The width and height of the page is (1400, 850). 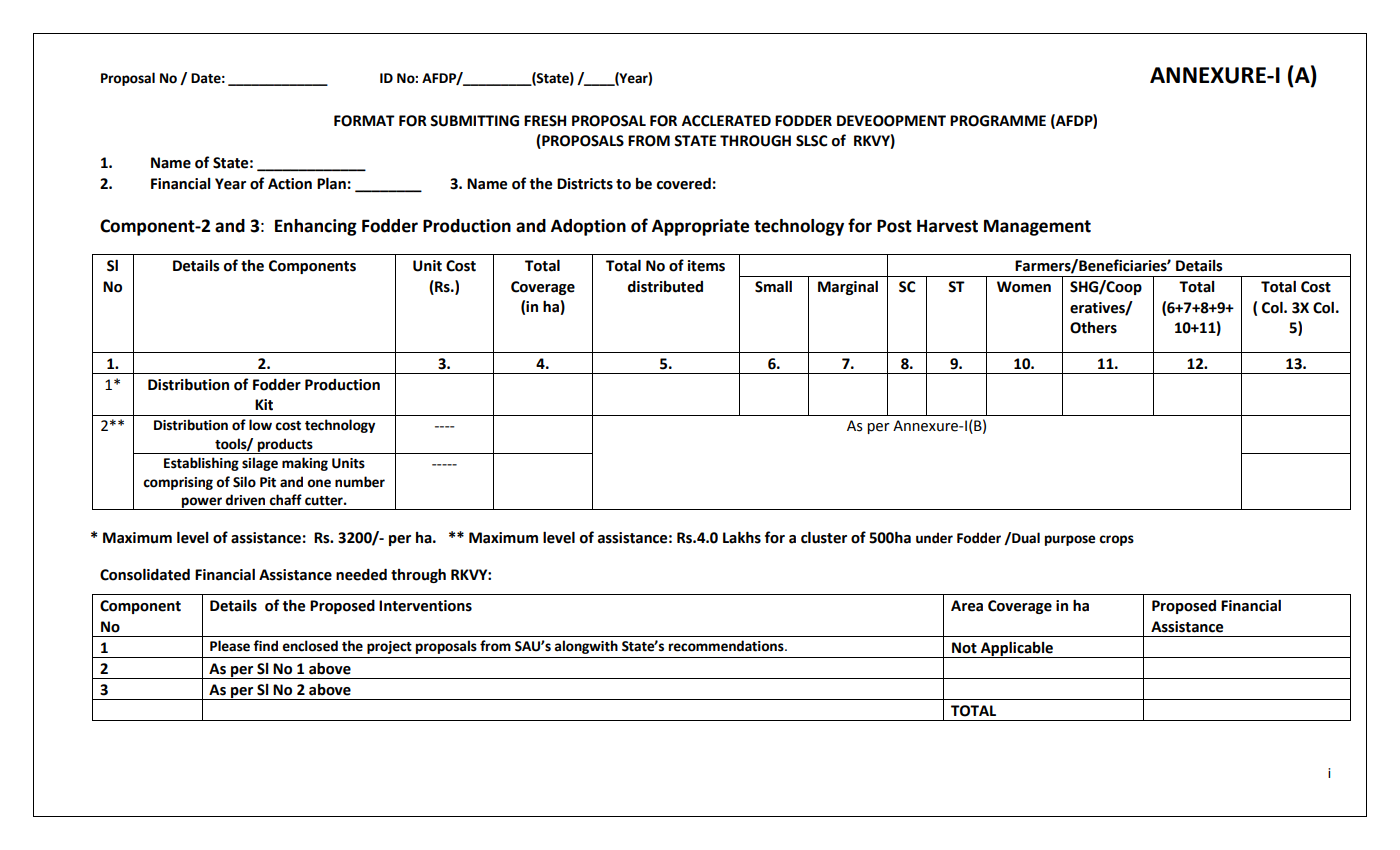 I want to click on Enhancing, so click(x=316, y=227).
